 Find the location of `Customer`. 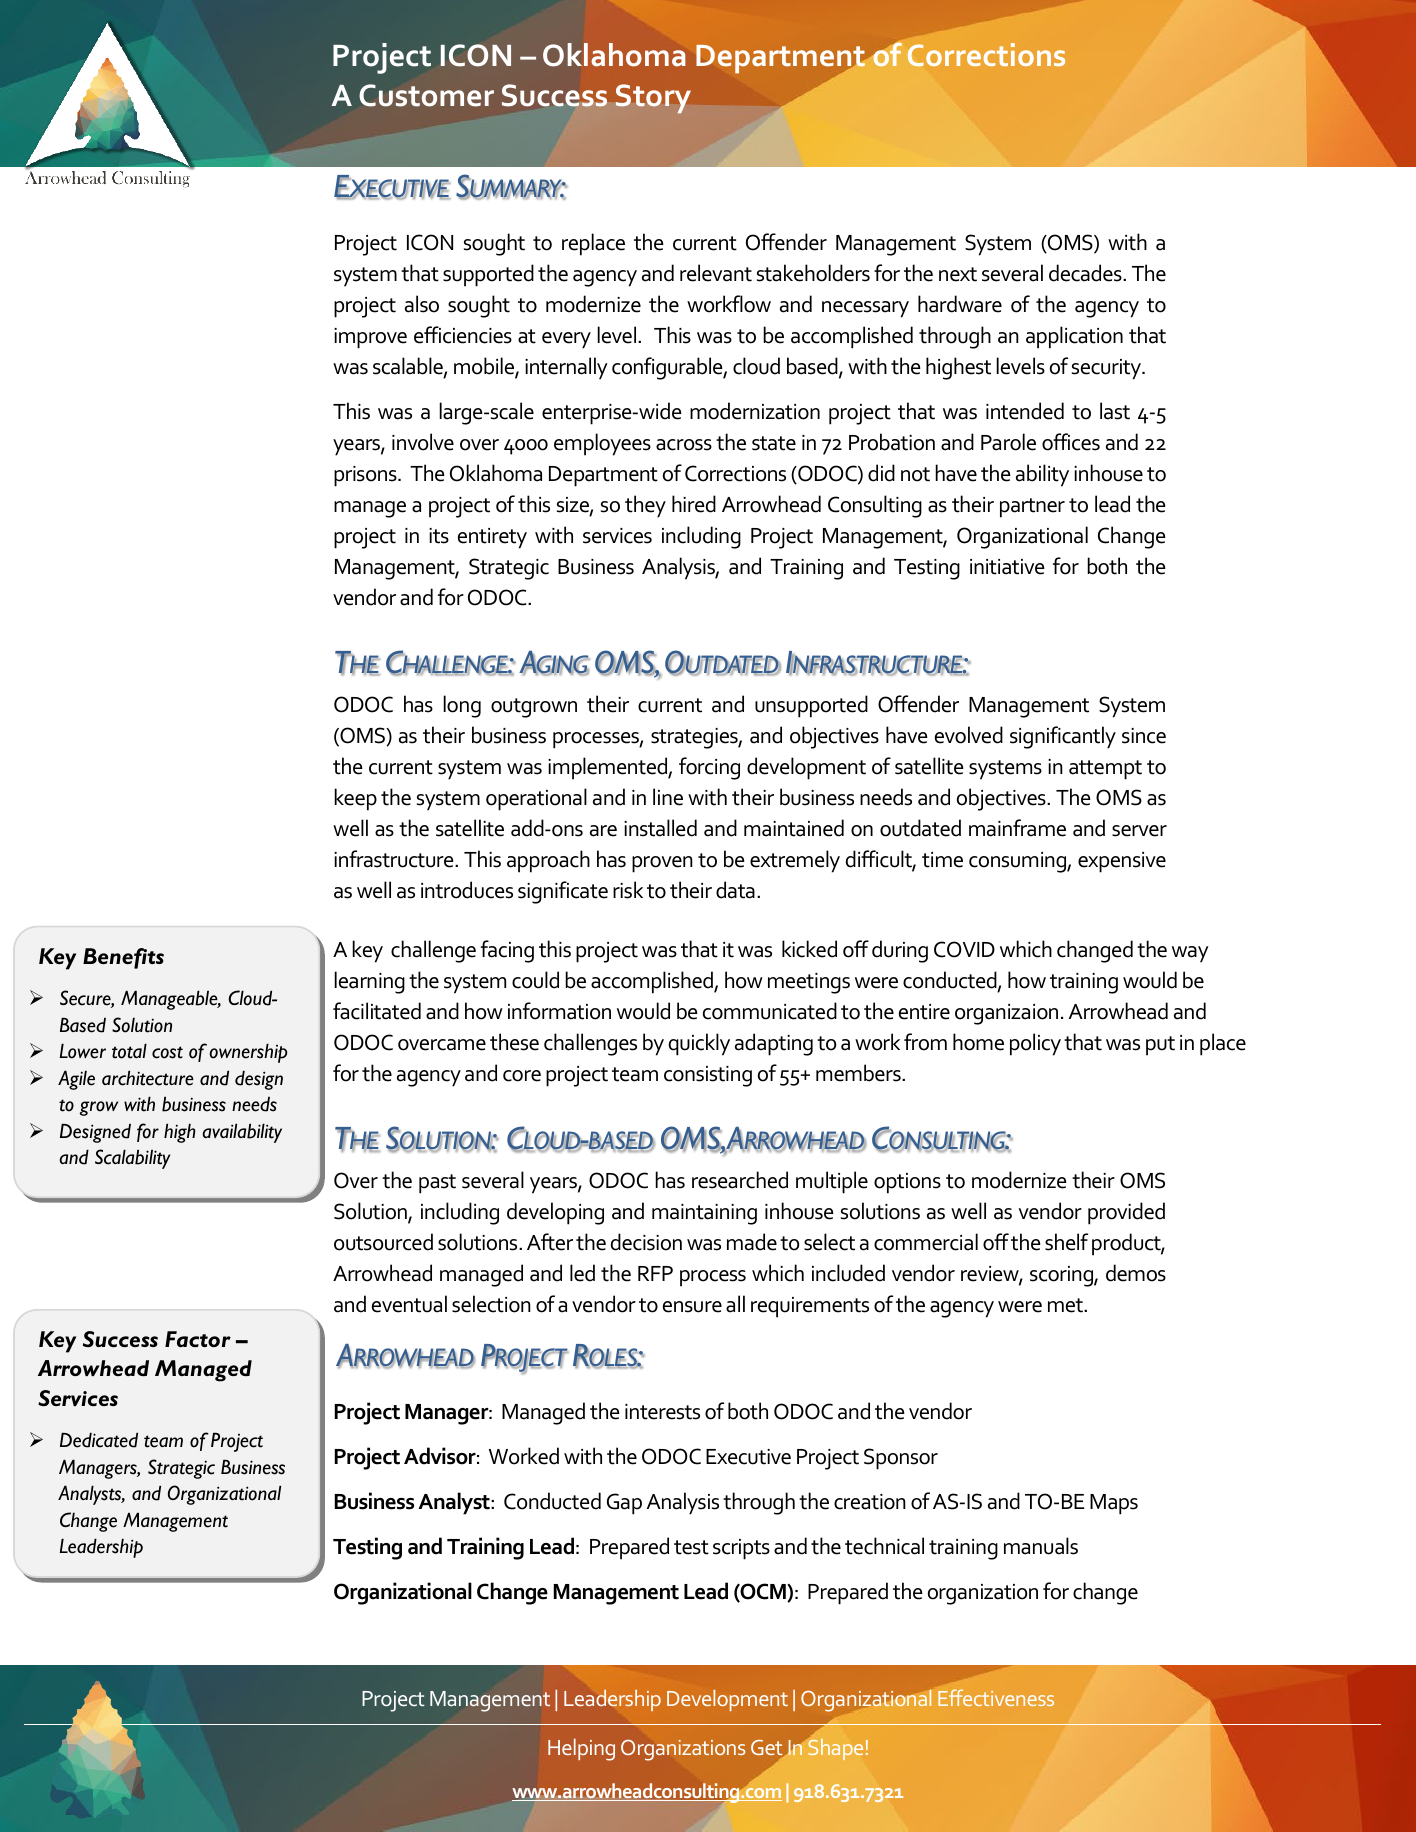

Customer is located at coordinates (426, 95).
